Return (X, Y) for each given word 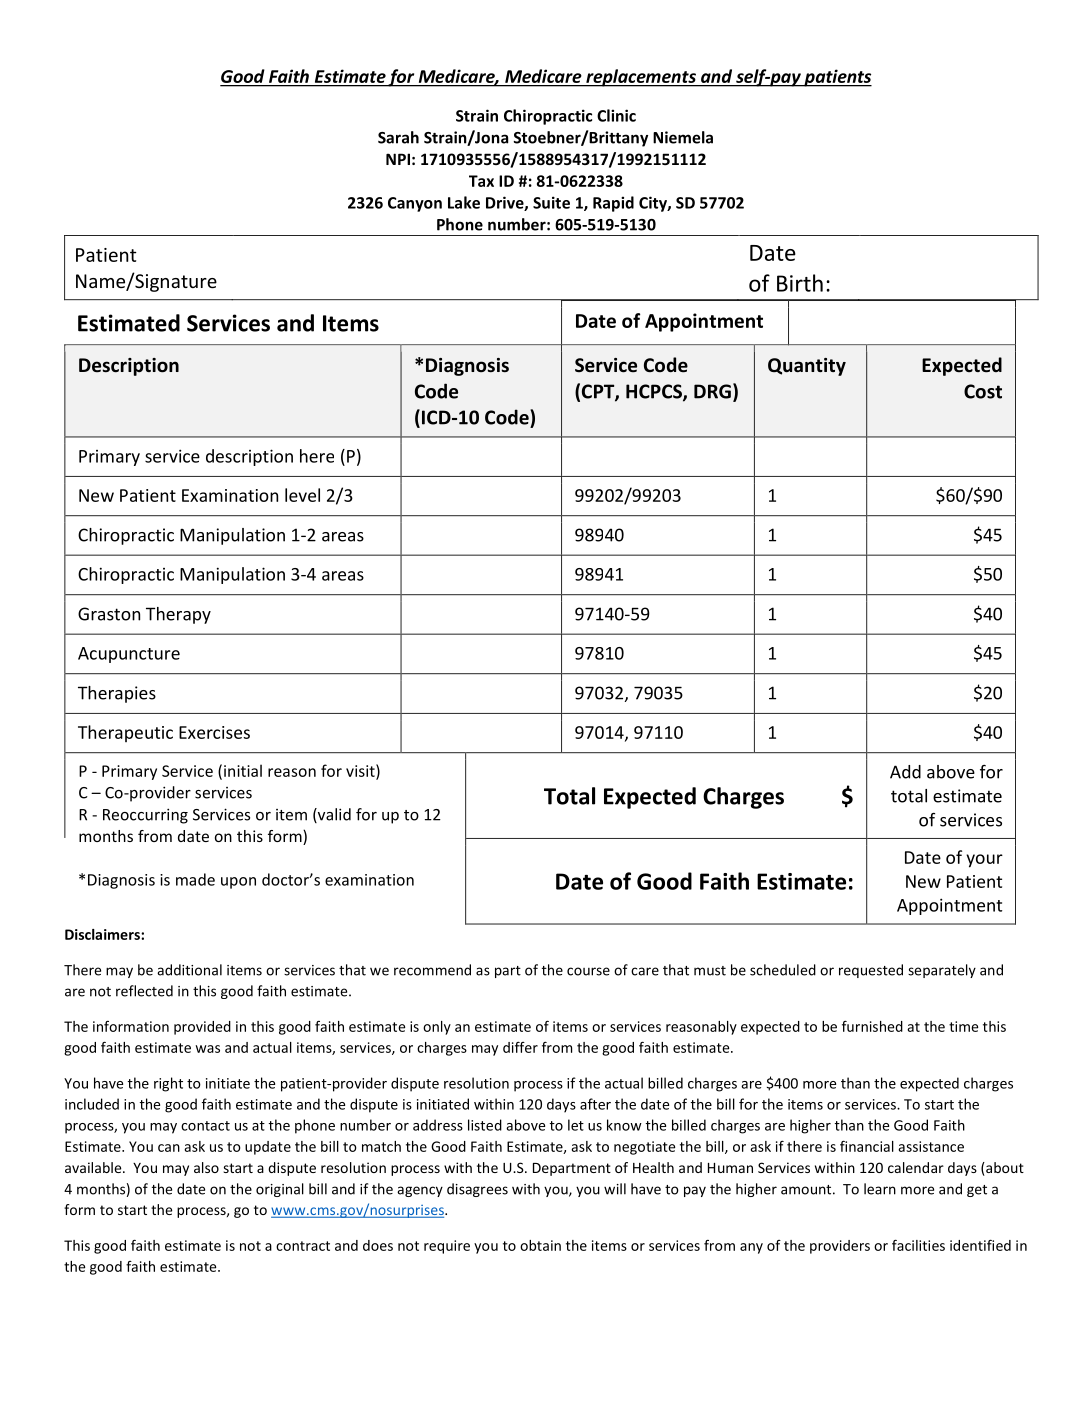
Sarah (398, 137)
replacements (641, 78)
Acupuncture (129, 655)
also (206, 1167)
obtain (540, 1245)
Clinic (616, 115)
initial (243, 770)
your (984, 861)
